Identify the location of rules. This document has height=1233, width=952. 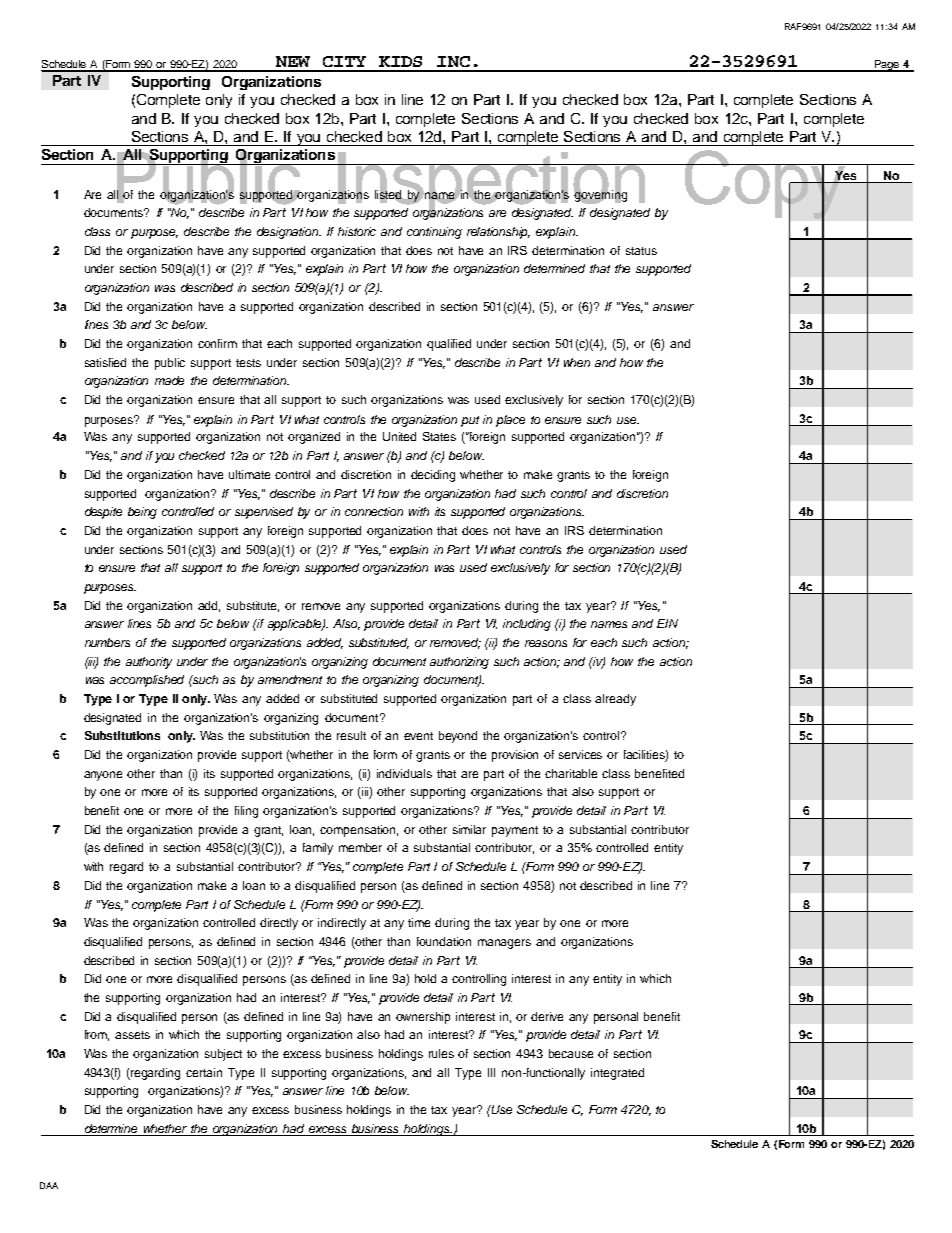
(441, 1053).
